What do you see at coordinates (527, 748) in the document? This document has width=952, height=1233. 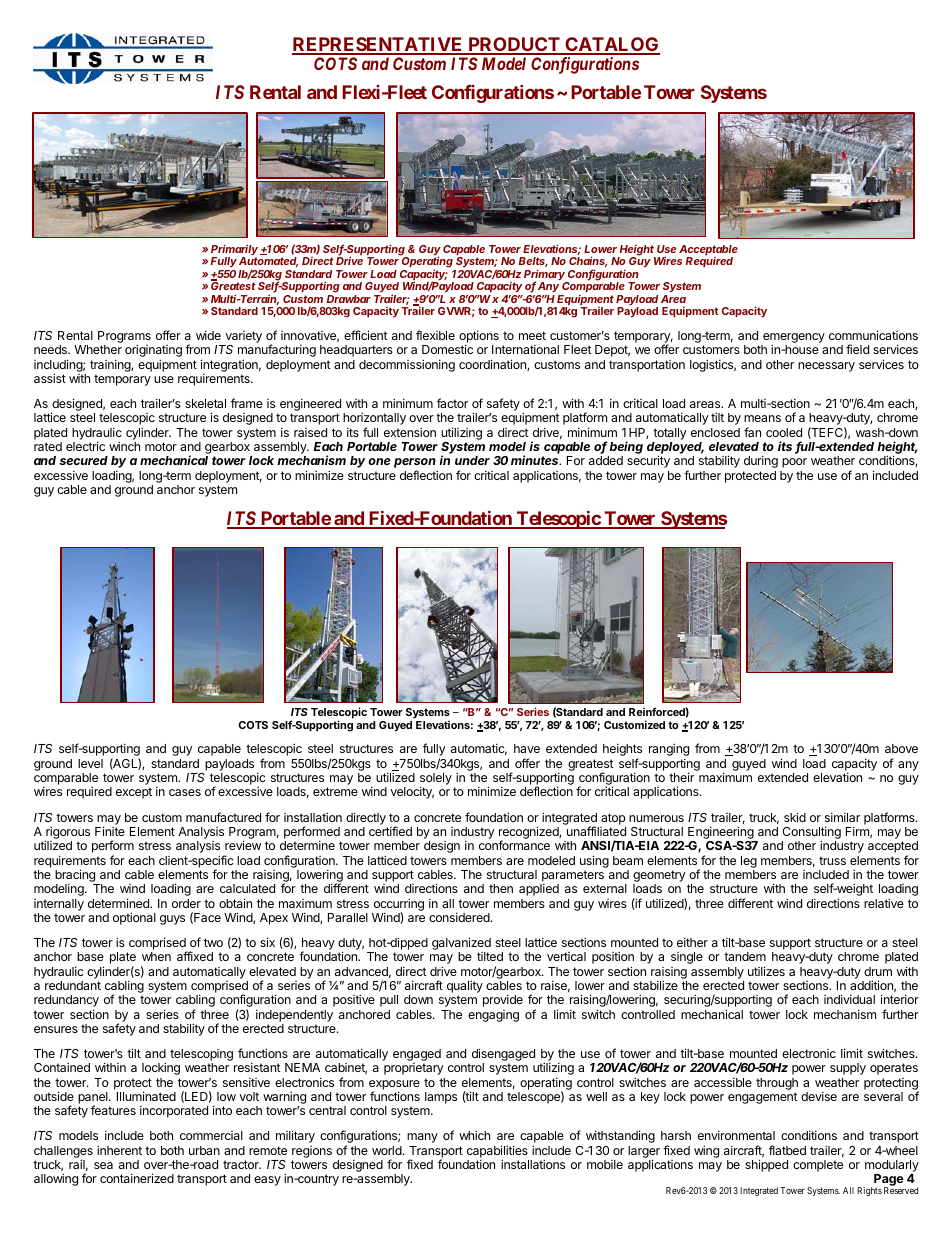 I see `have` at bounding box center [527, 748].
